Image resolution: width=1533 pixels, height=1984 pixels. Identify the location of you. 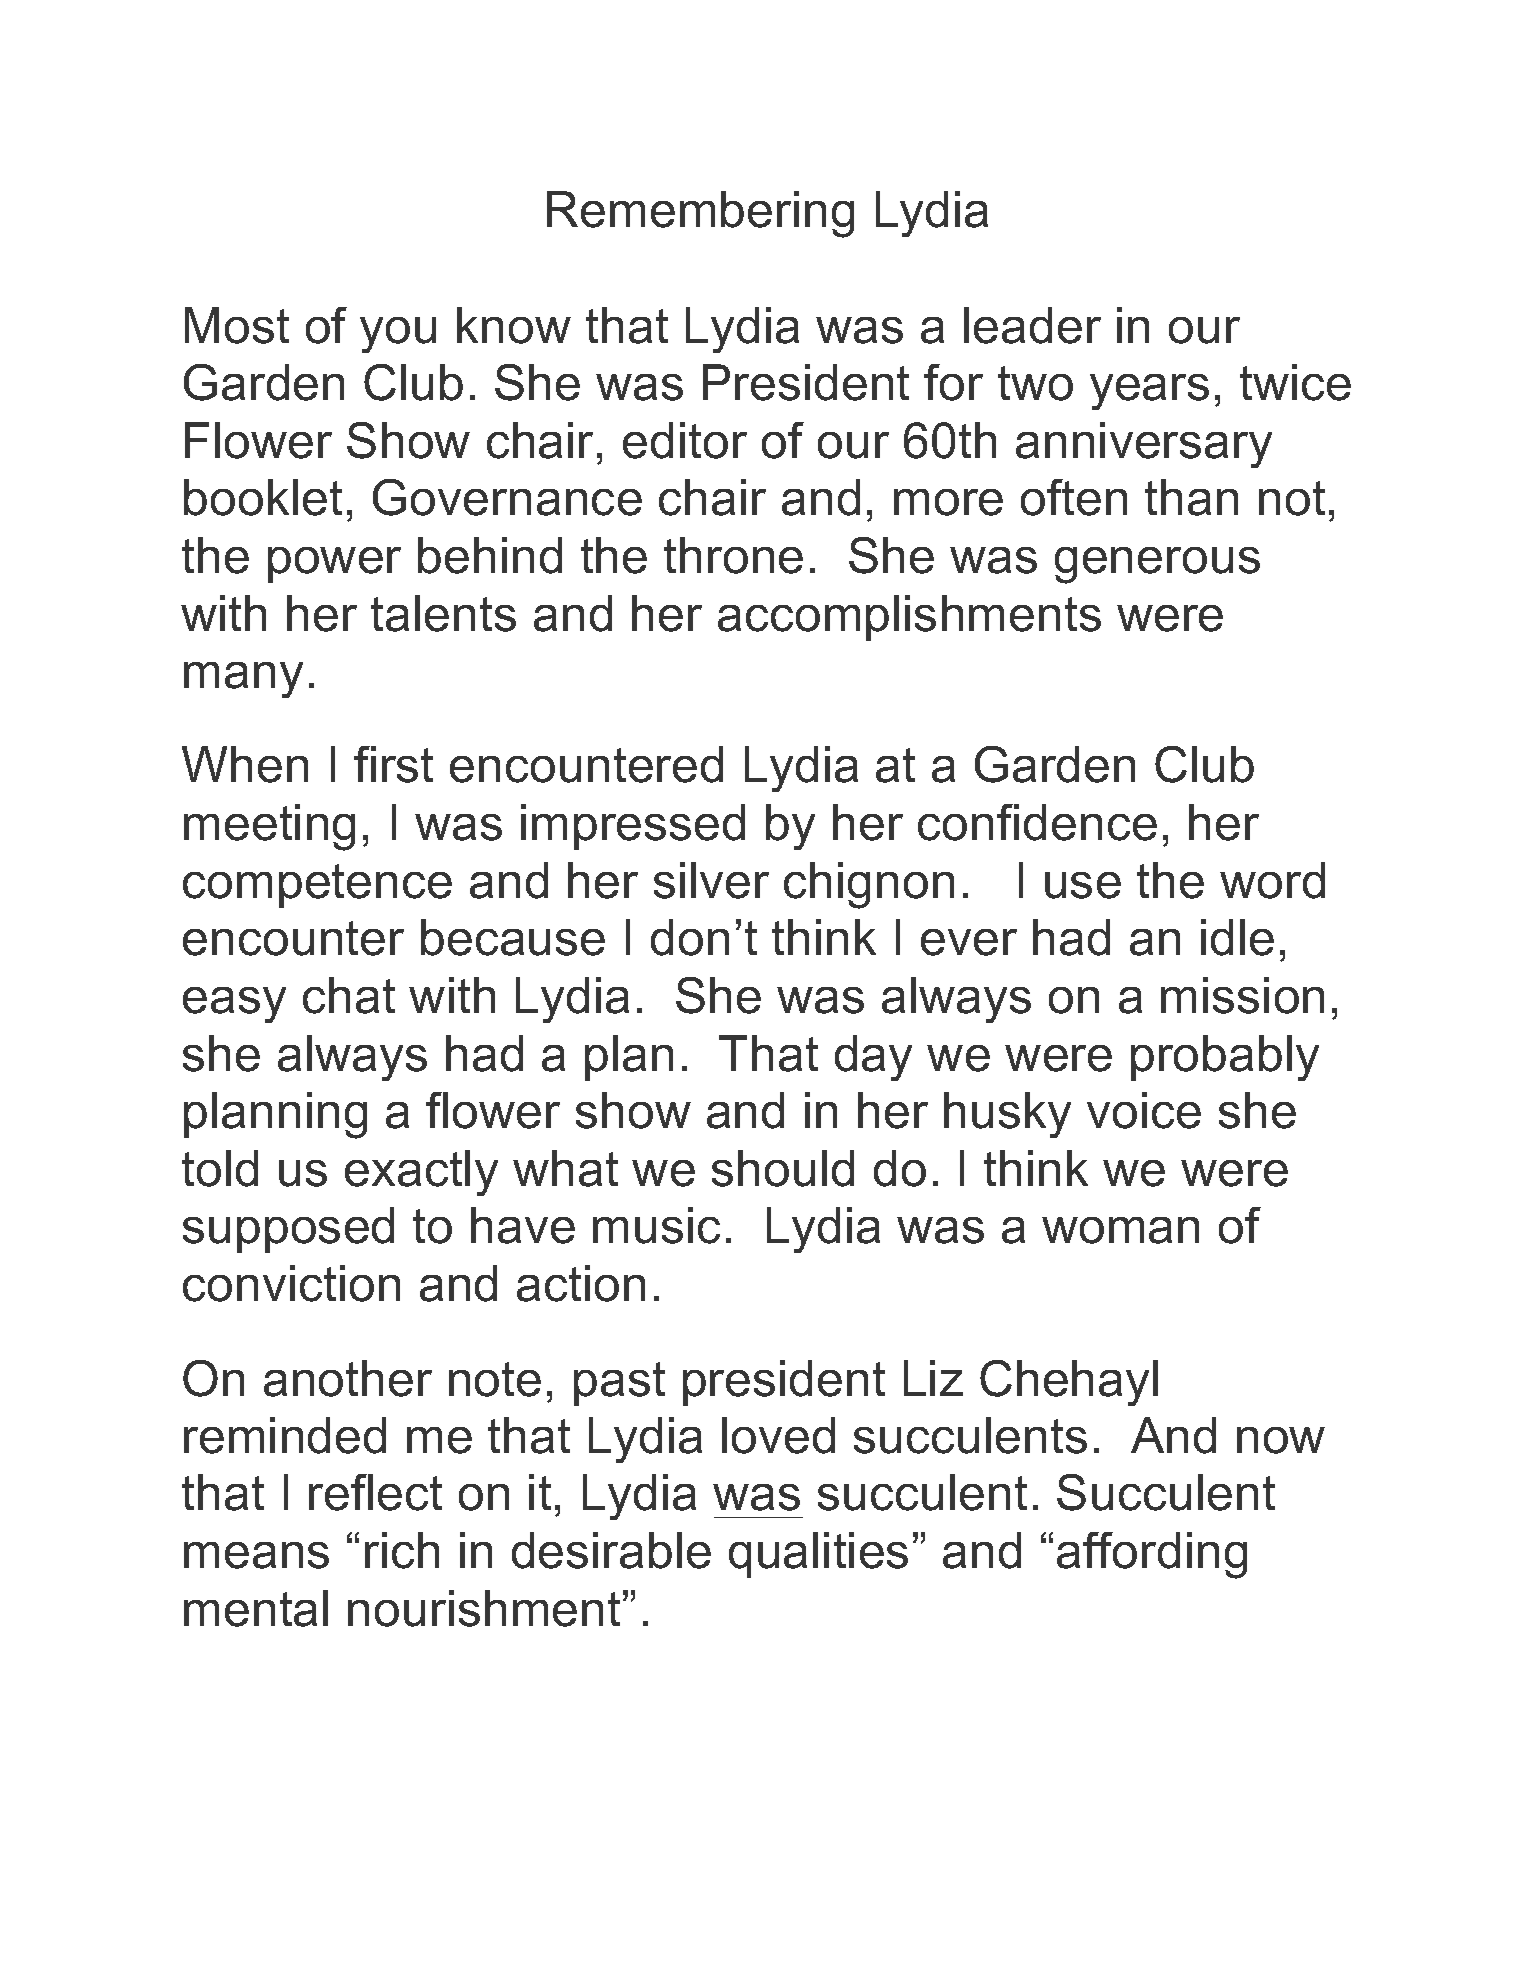
(398, 335).
